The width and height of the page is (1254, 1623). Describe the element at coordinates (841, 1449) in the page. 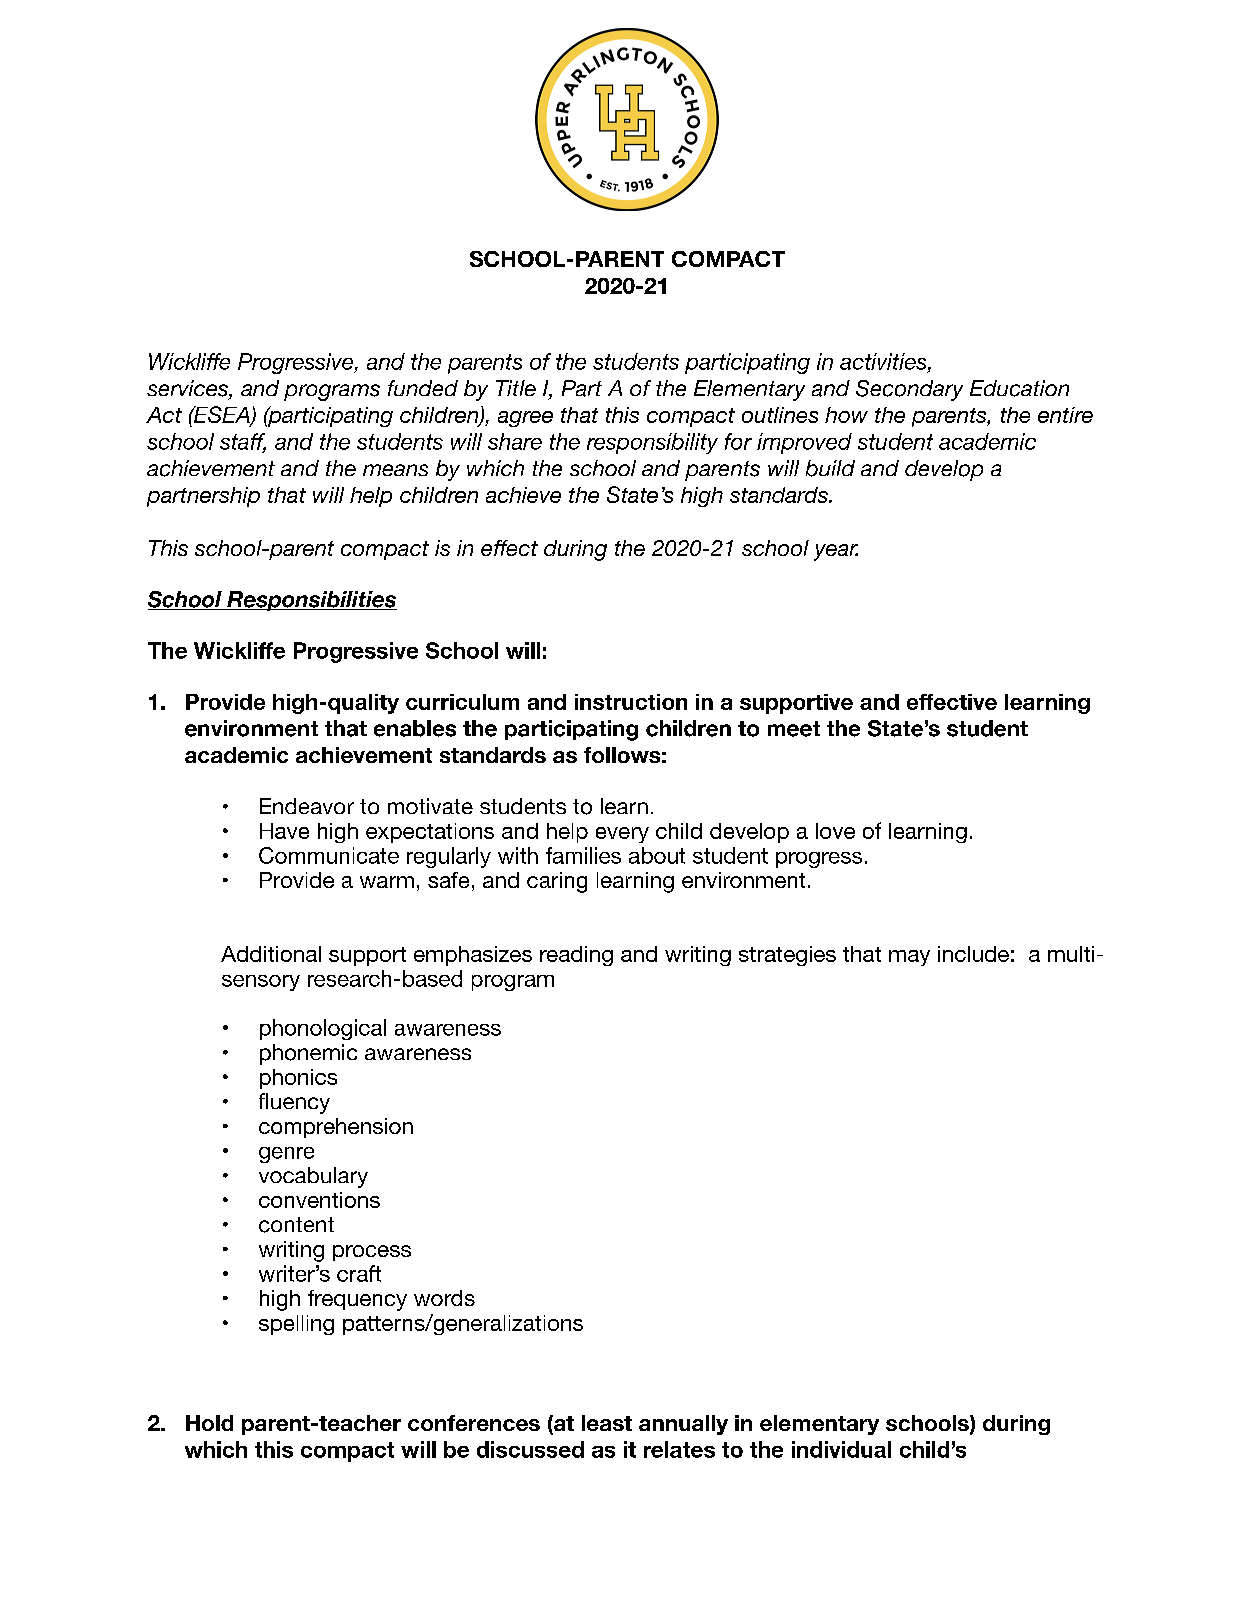

I see `individual` at that location.
